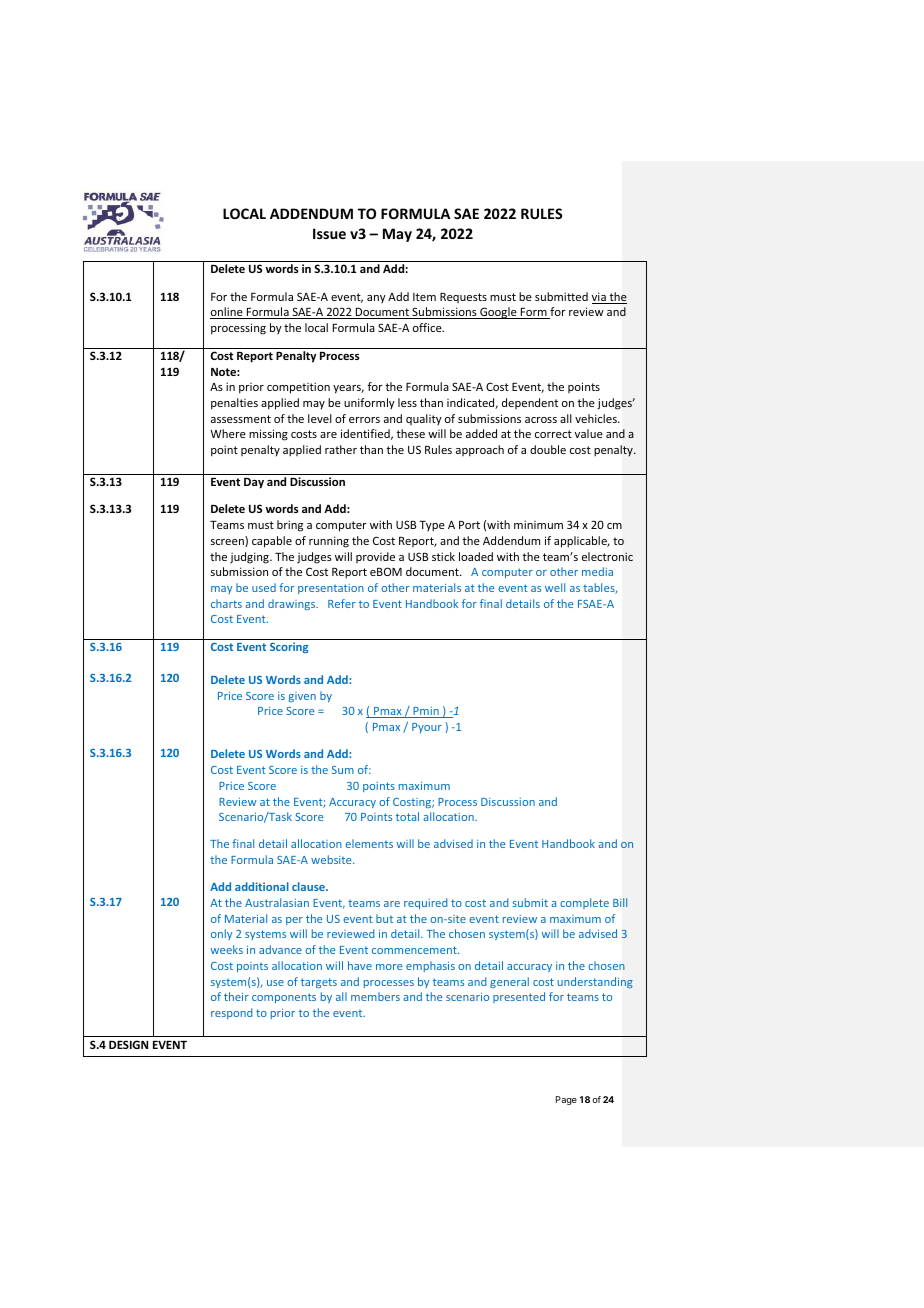 Image resolution: width=924 pixels, height=1308 pixels. Describe the element at coordinates (369, 843) in the screenshot. I see `elements` at that location.
